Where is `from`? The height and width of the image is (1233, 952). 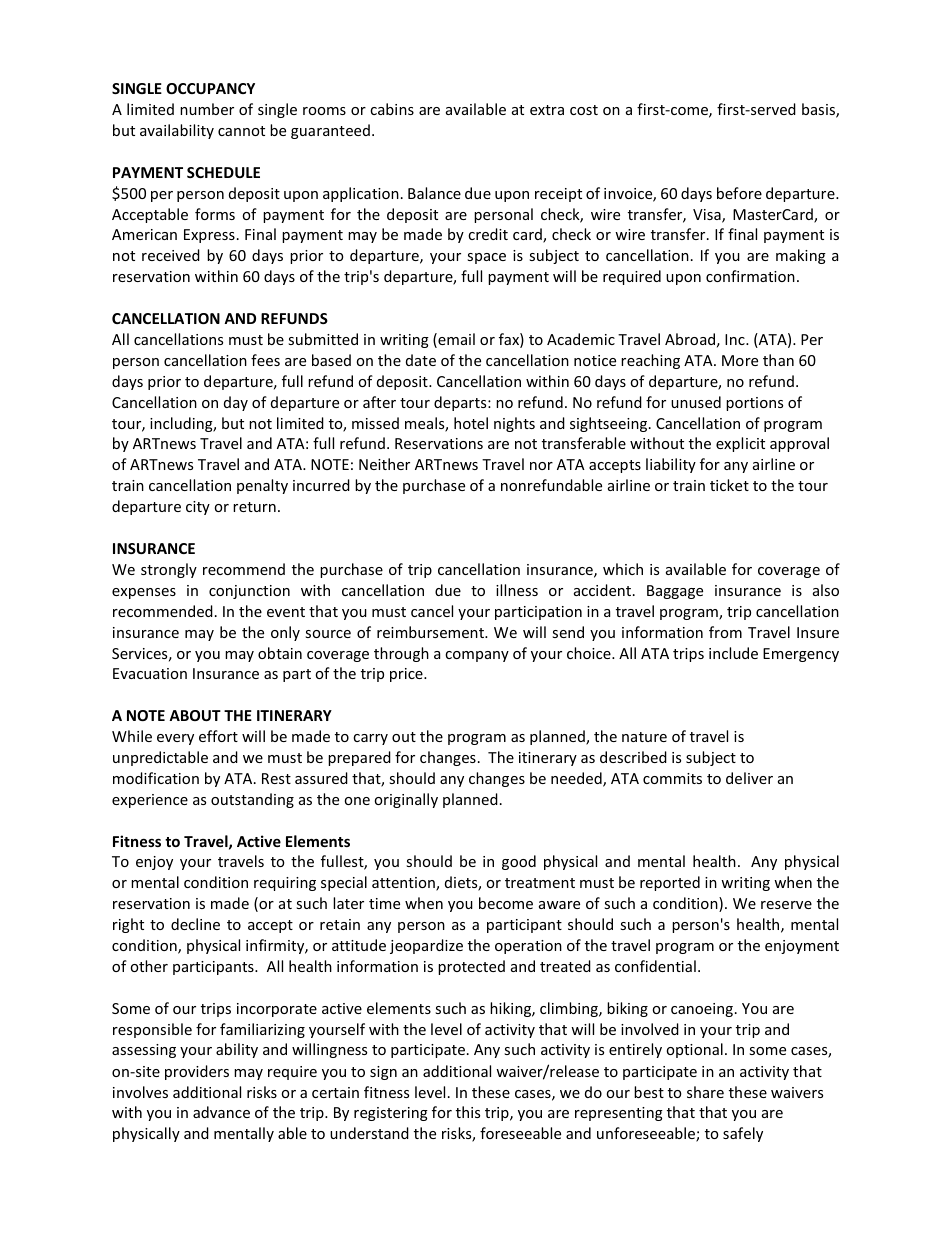
from is located at coordinates (725, 632).
